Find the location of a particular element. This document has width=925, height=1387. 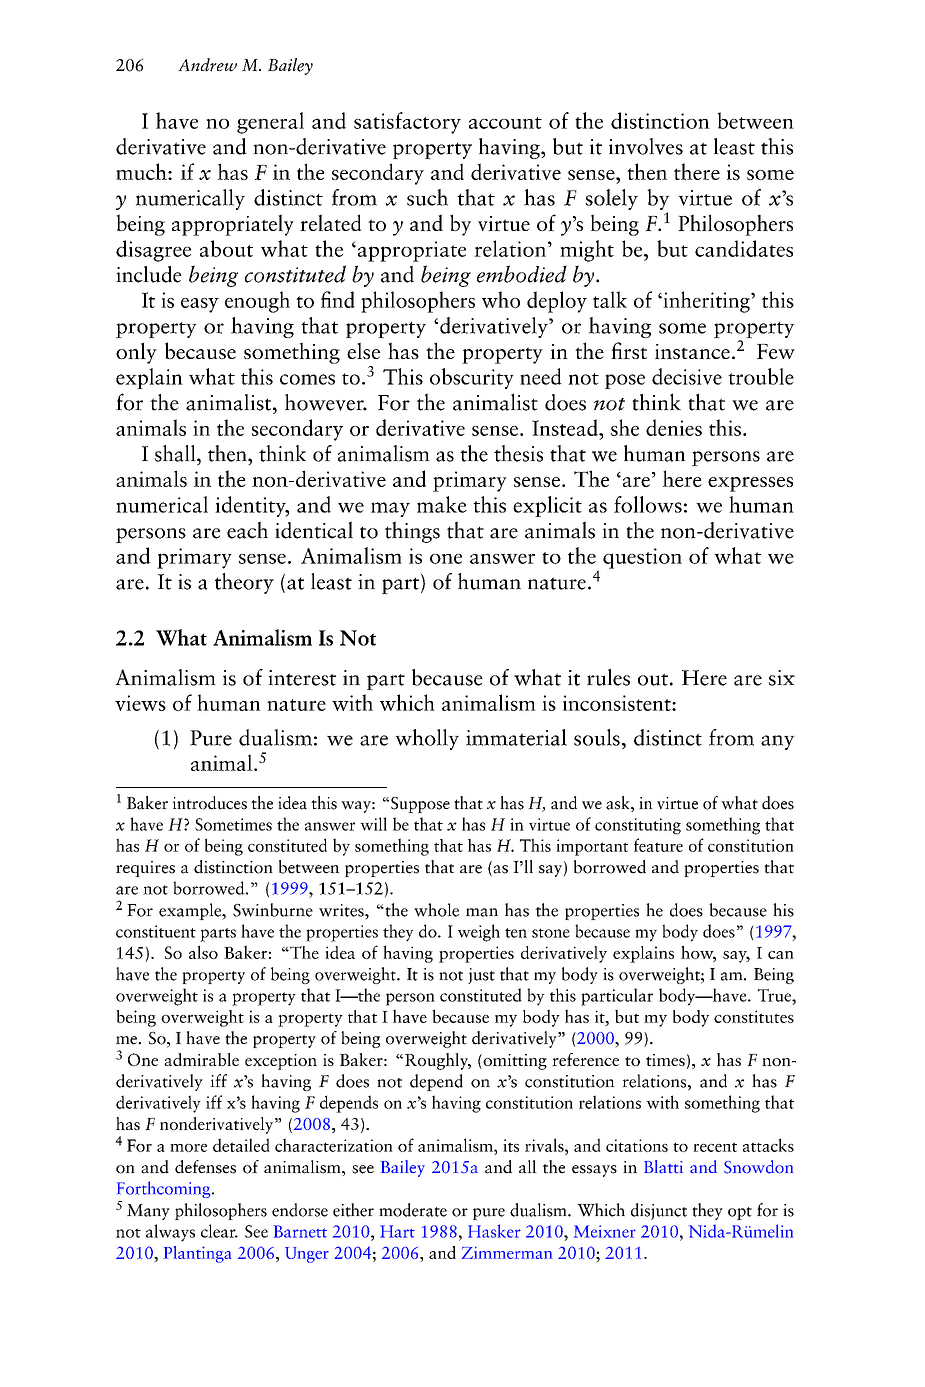

introduces is located at coordinates (210, 803).
